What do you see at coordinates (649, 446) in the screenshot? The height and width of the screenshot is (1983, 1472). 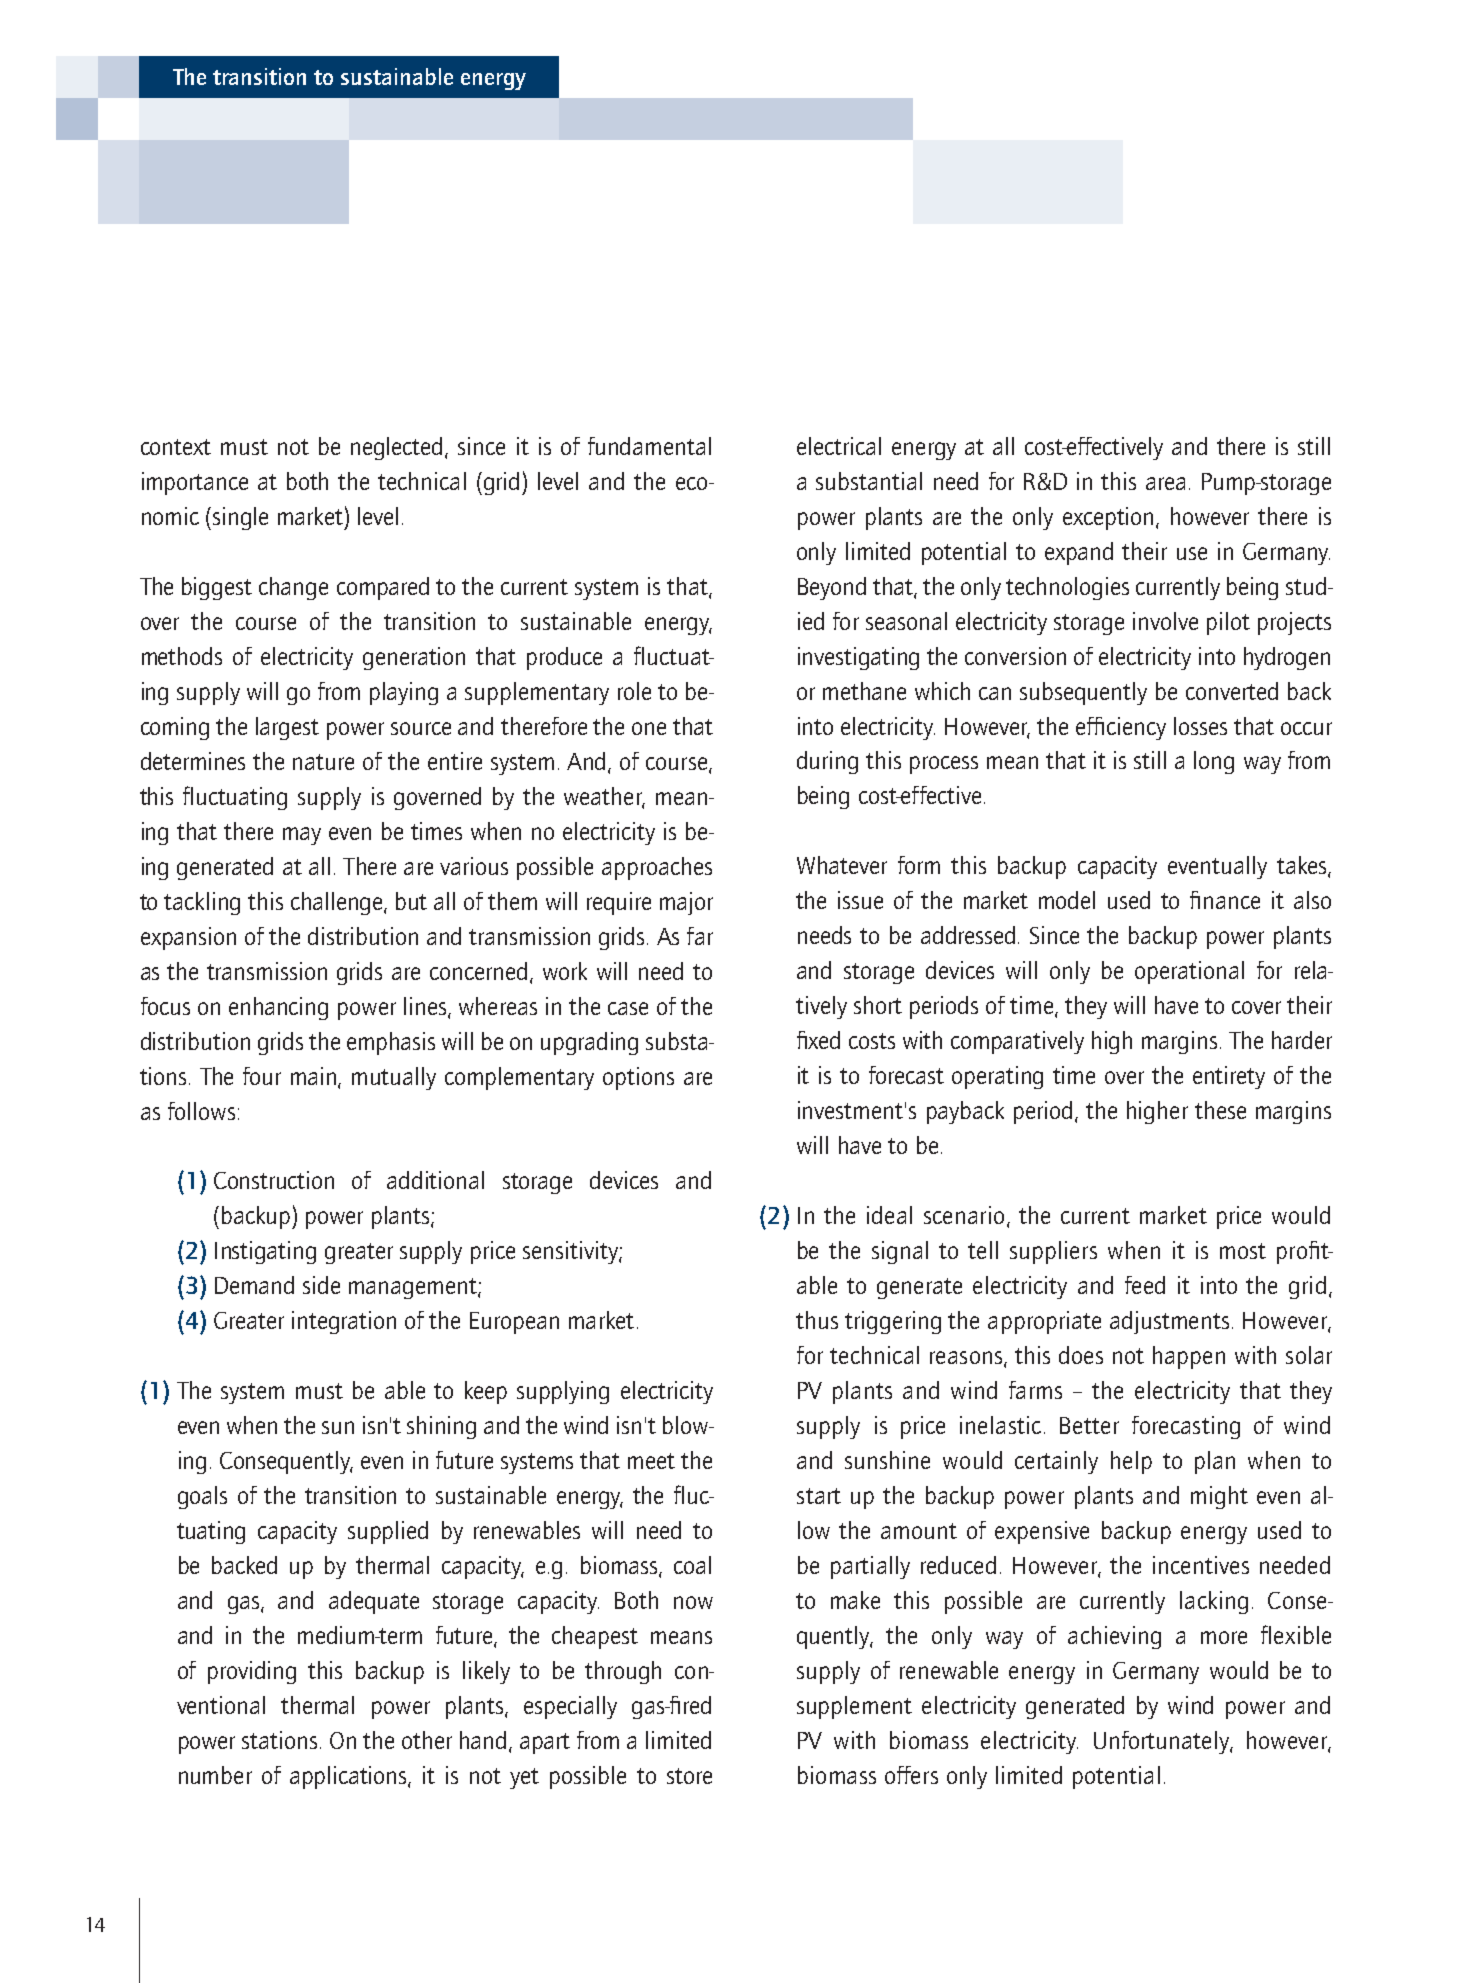 I see `fundamental` at bounding box center [649, 446].
